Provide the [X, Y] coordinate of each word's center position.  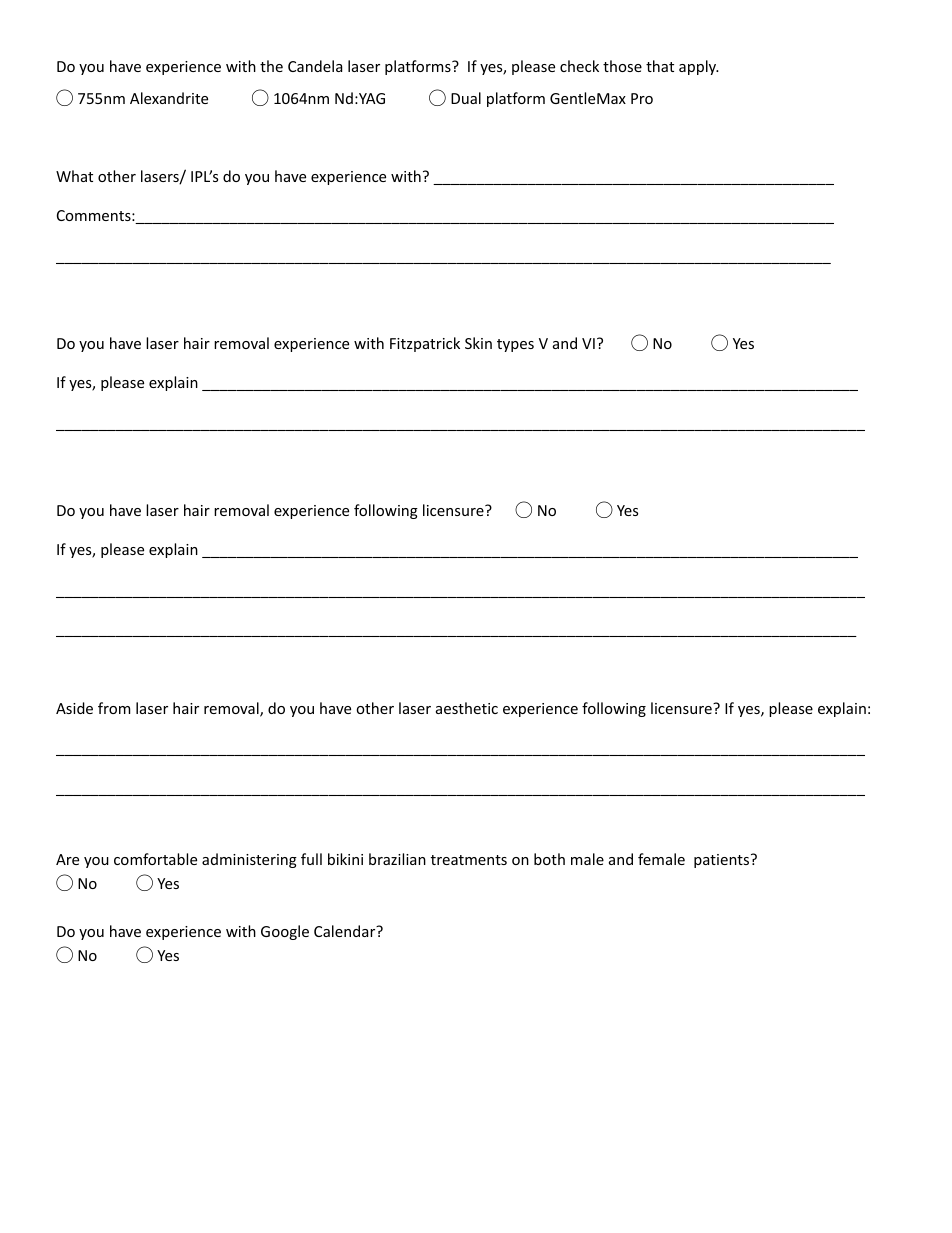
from [114, 708]
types [515, 345]
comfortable [155, 859]
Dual [466, 98]
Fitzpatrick [425, 344]
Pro [642, 98]
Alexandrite [169, 98]
